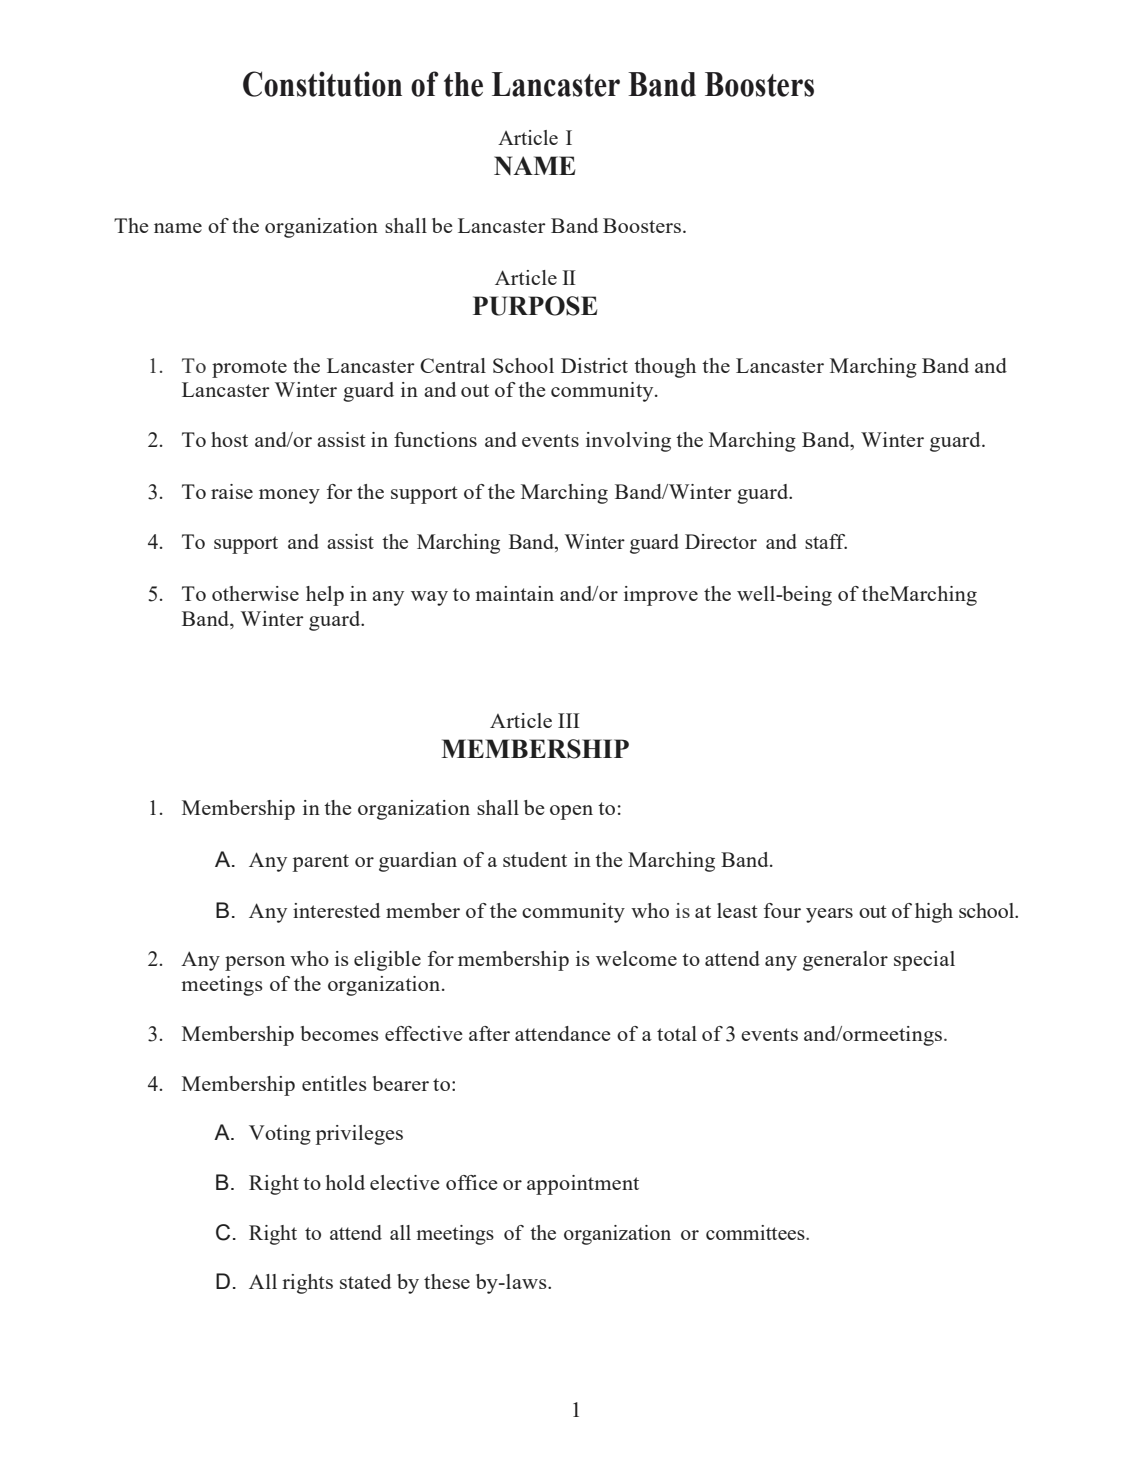  I want to click on PURPOSE, so click(535, 306).
